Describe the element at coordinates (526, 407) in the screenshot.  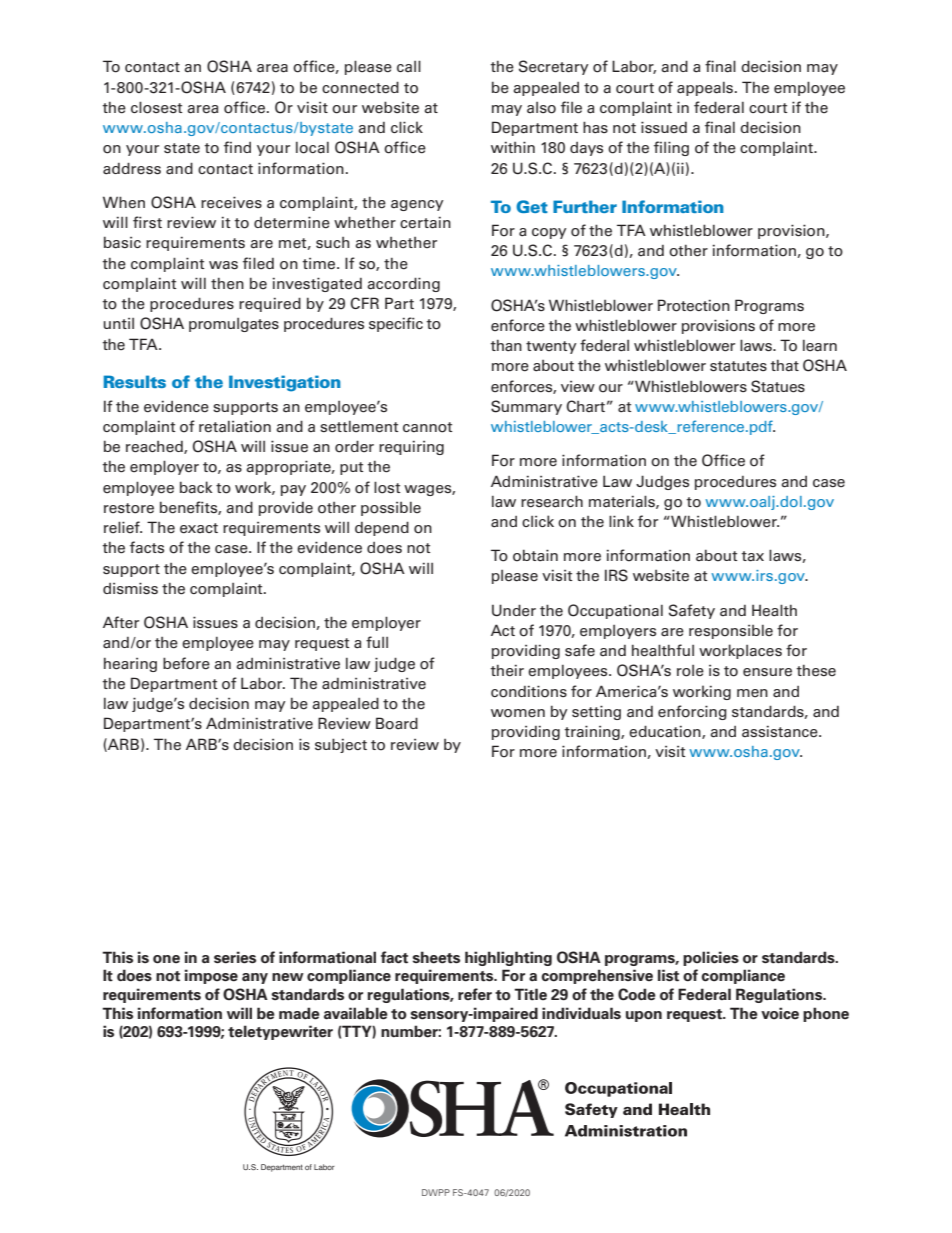
I see `Summary` at that location.
